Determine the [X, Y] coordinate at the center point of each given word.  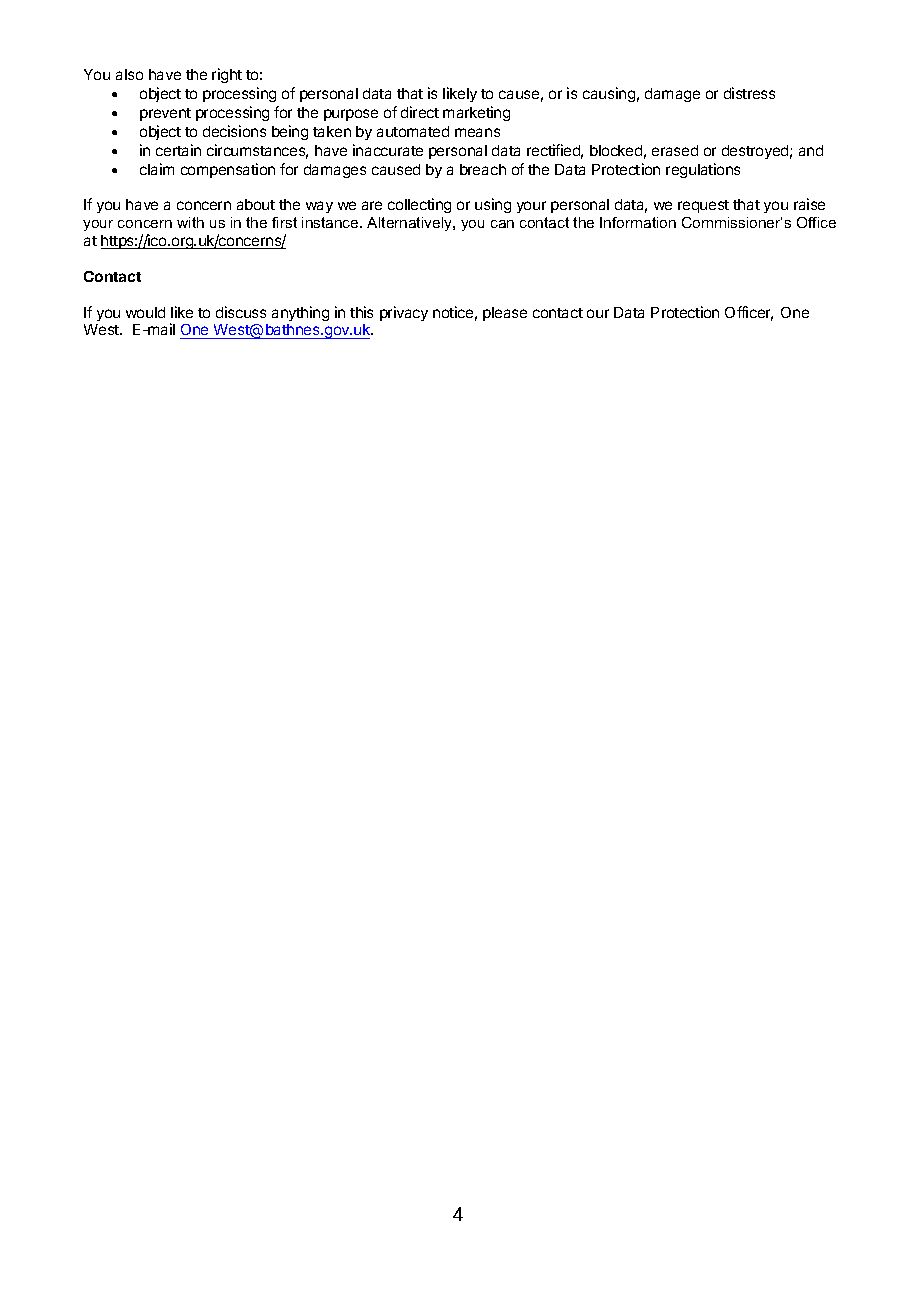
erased [675, 150]
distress [749, 93]
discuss [241, 312]
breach [483, 169]
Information [638, 222]
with [190, 222]
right [227, 75]
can [502, 224]
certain [178, 150]
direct [420, 112]
